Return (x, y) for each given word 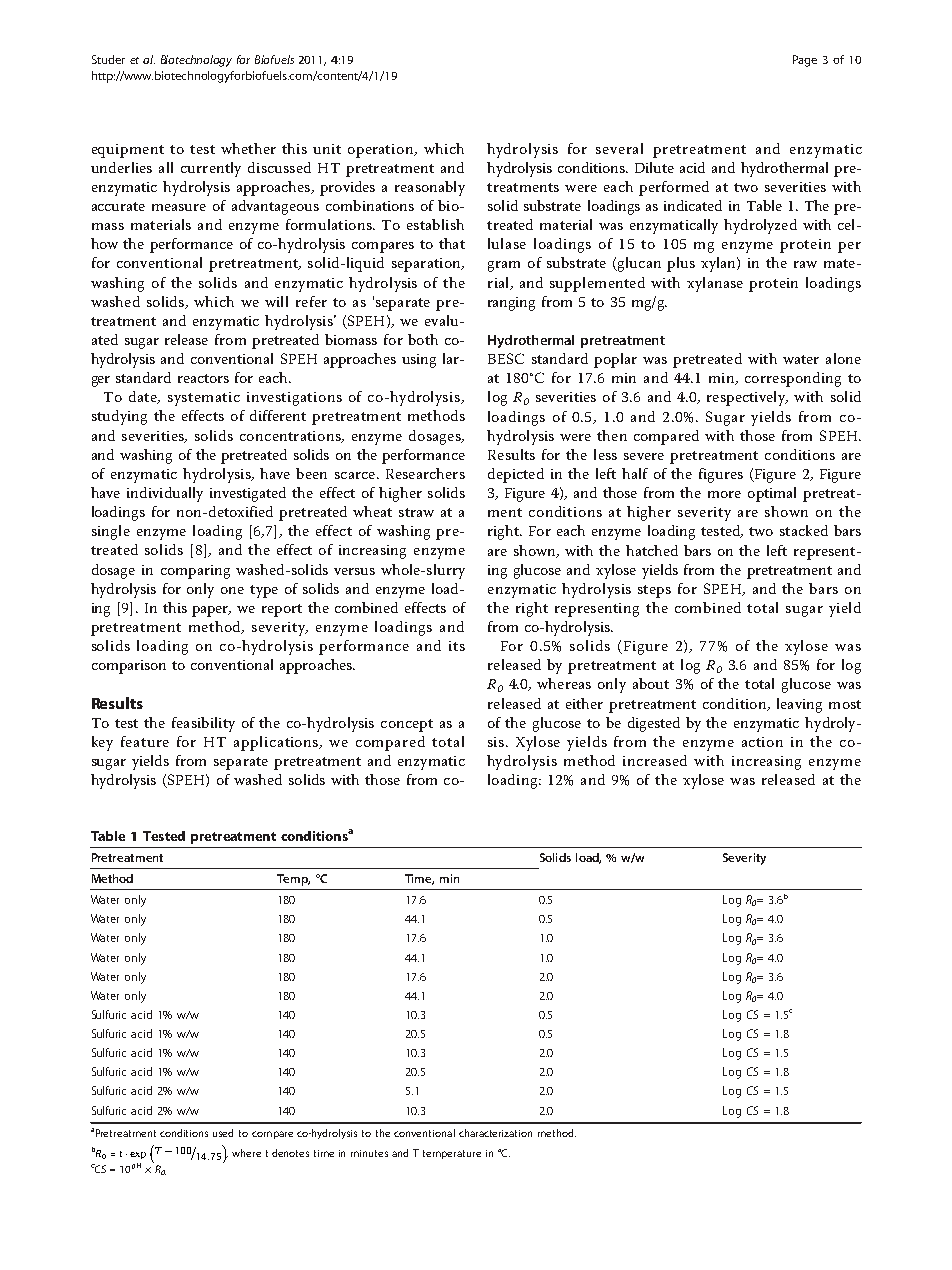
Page (805, 61)
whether (248, 148)
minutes (369, 1153)
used (223, 1133)
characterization (495, 1133)
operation (382, 151)
